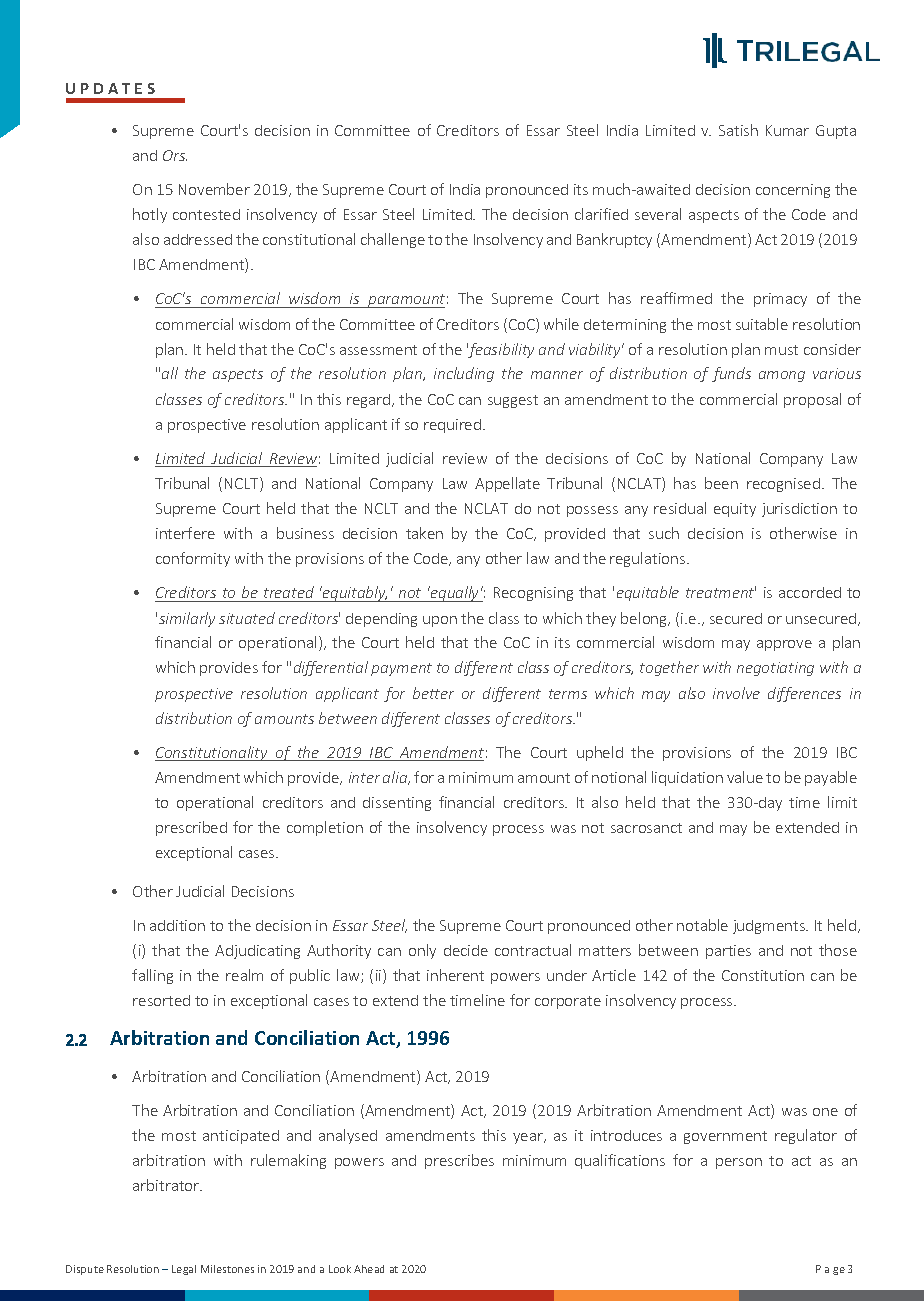 The image size is (924, 1308). Describe the element at coordinates (739, 1163) in the screenshot. I see `person` at that location.
